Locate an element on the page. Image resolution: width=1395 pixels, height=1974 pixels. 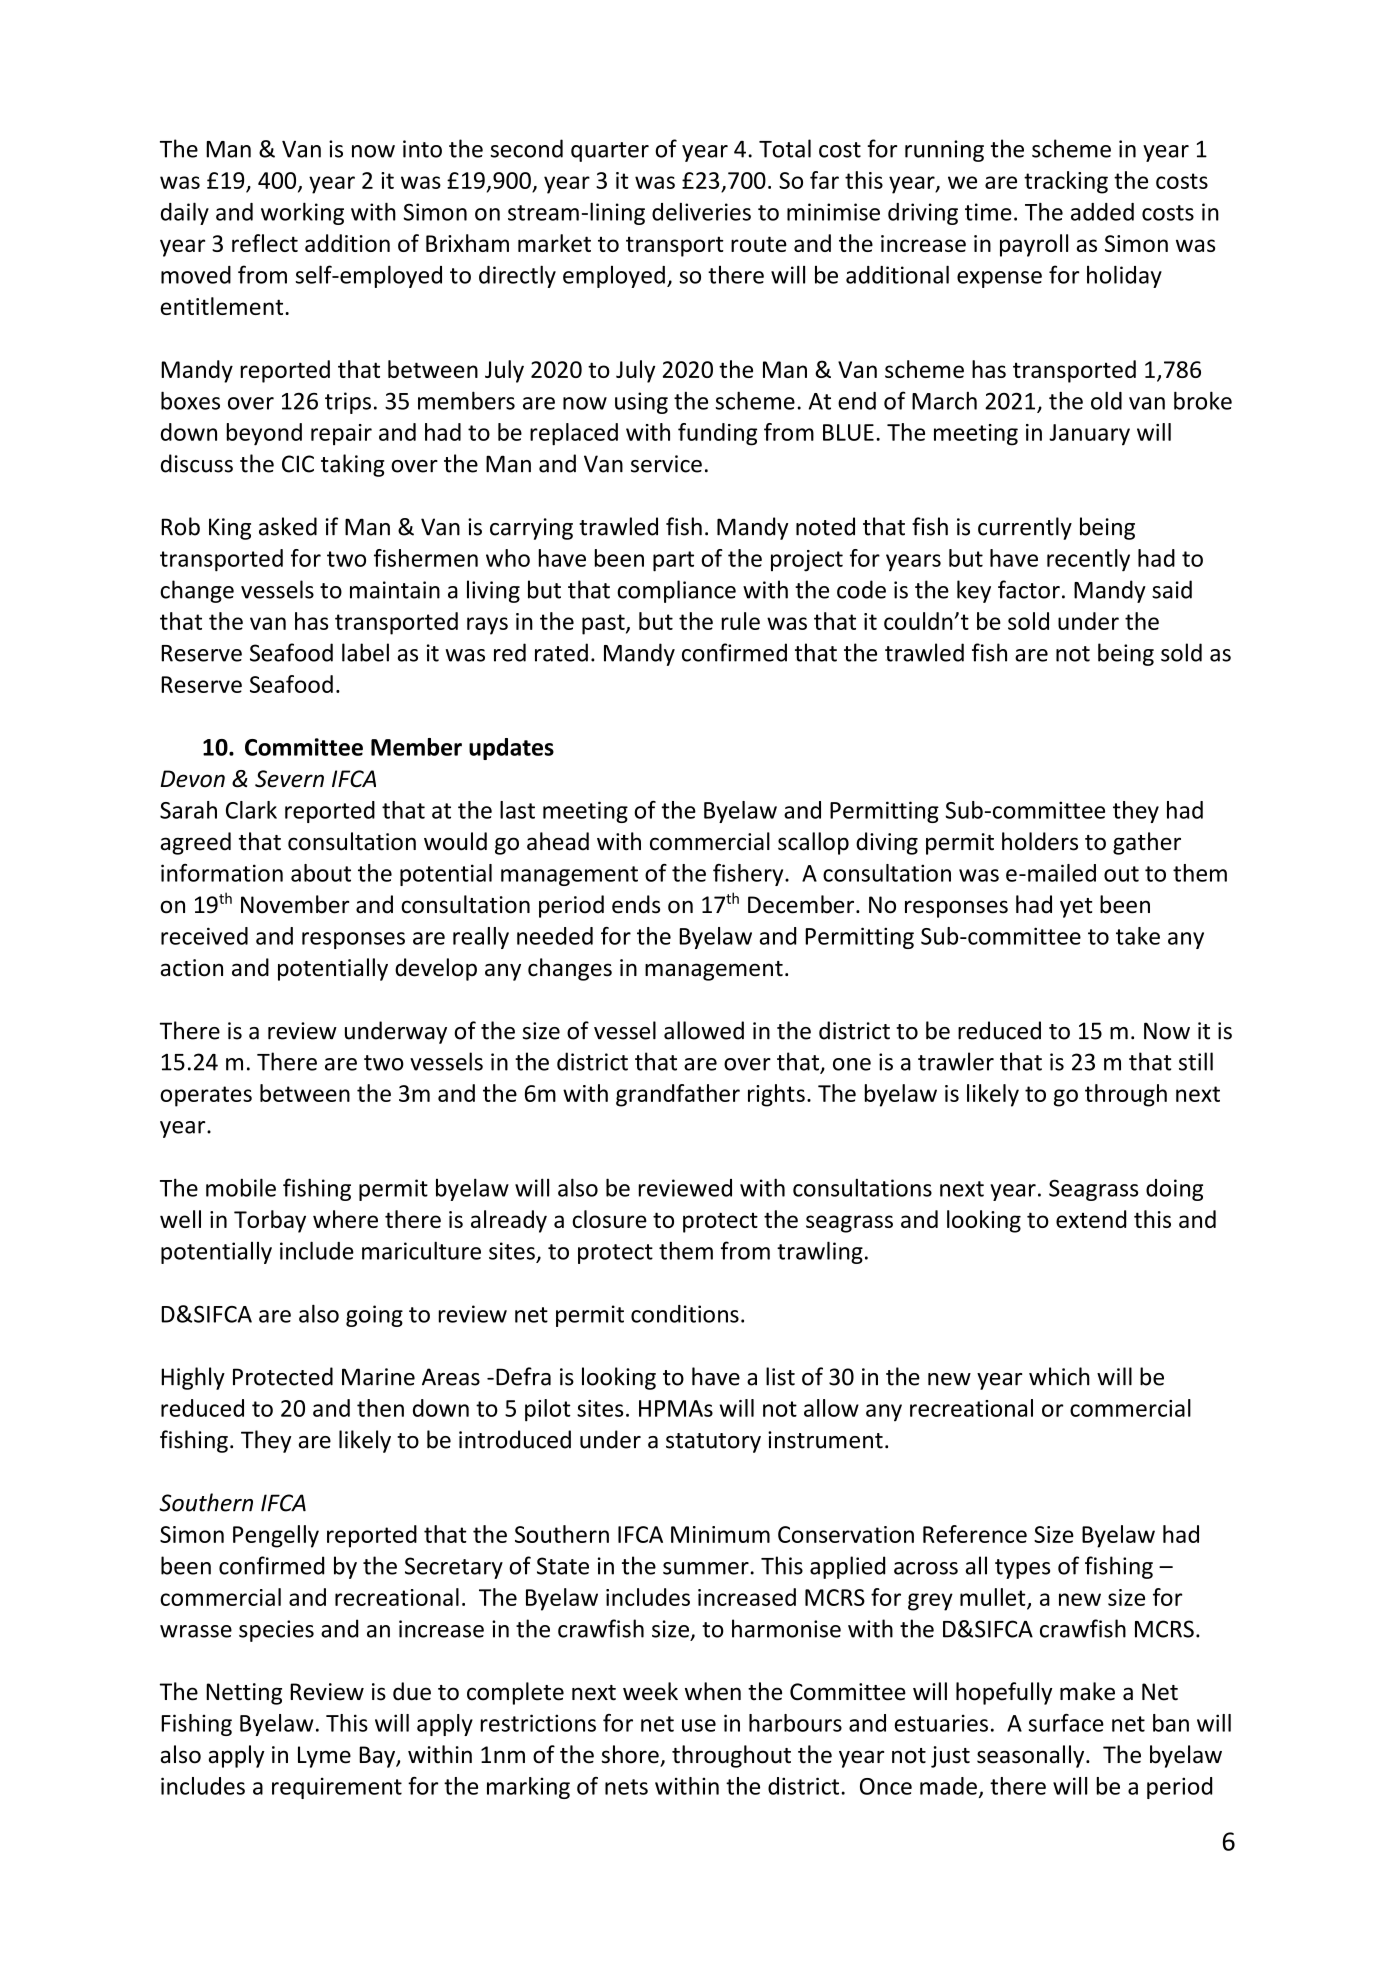
deliveries is located at coordinates (701, 211).
